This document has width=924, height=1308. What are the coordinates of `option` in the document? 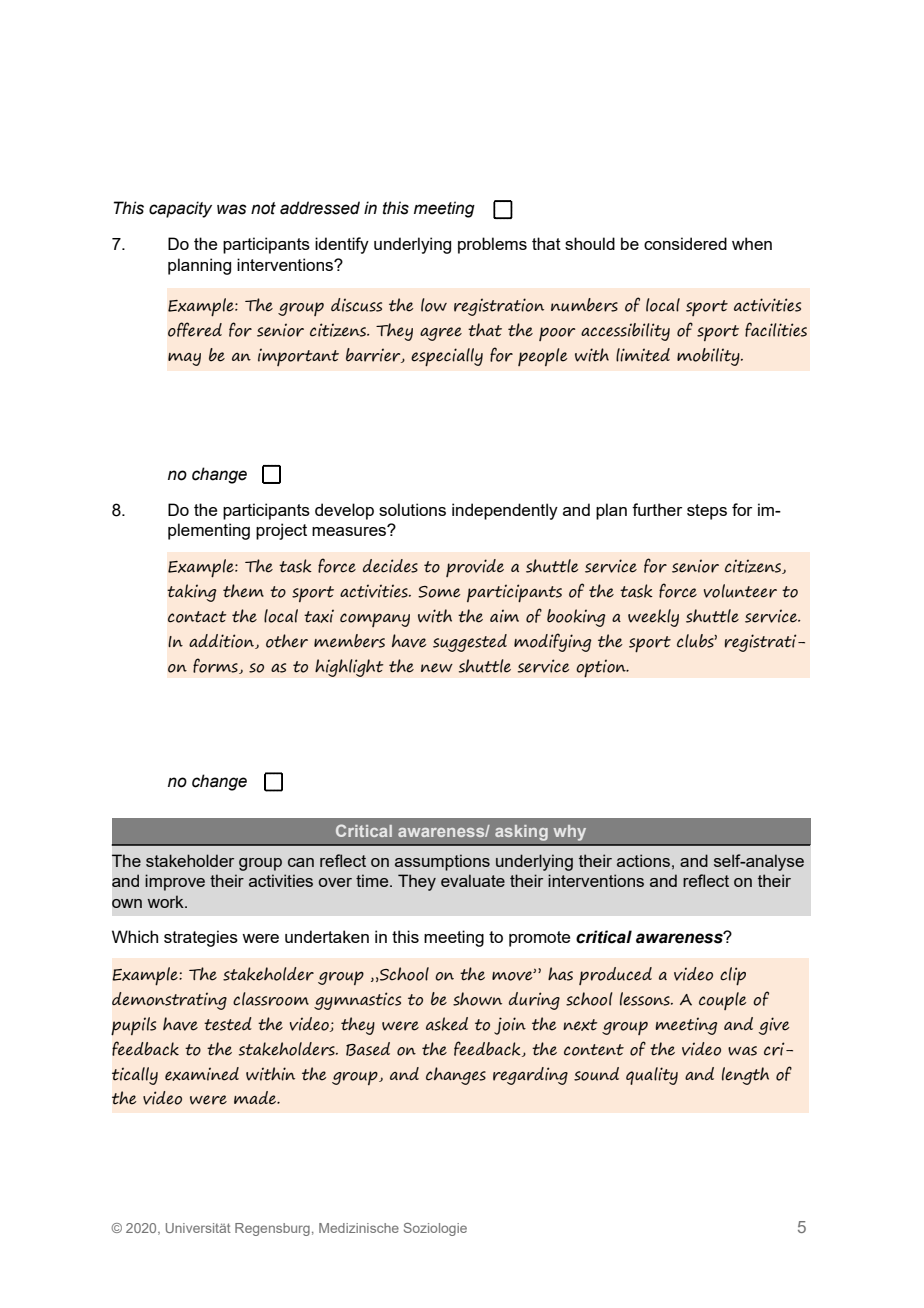 It's located at (602, 668).
